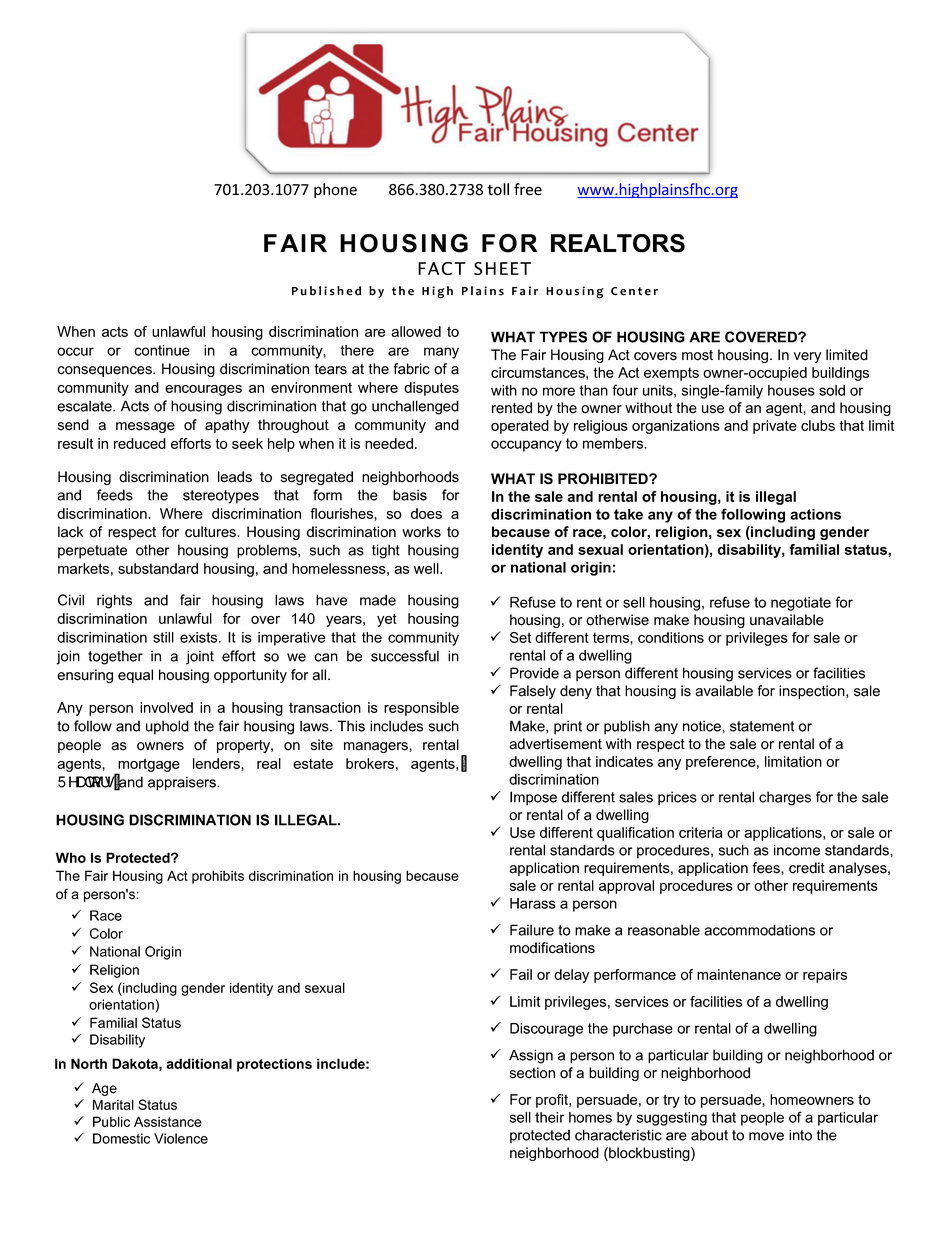 The height and width of the screenshot is (1233, 952). I want to click on does, so click(426, 513).
